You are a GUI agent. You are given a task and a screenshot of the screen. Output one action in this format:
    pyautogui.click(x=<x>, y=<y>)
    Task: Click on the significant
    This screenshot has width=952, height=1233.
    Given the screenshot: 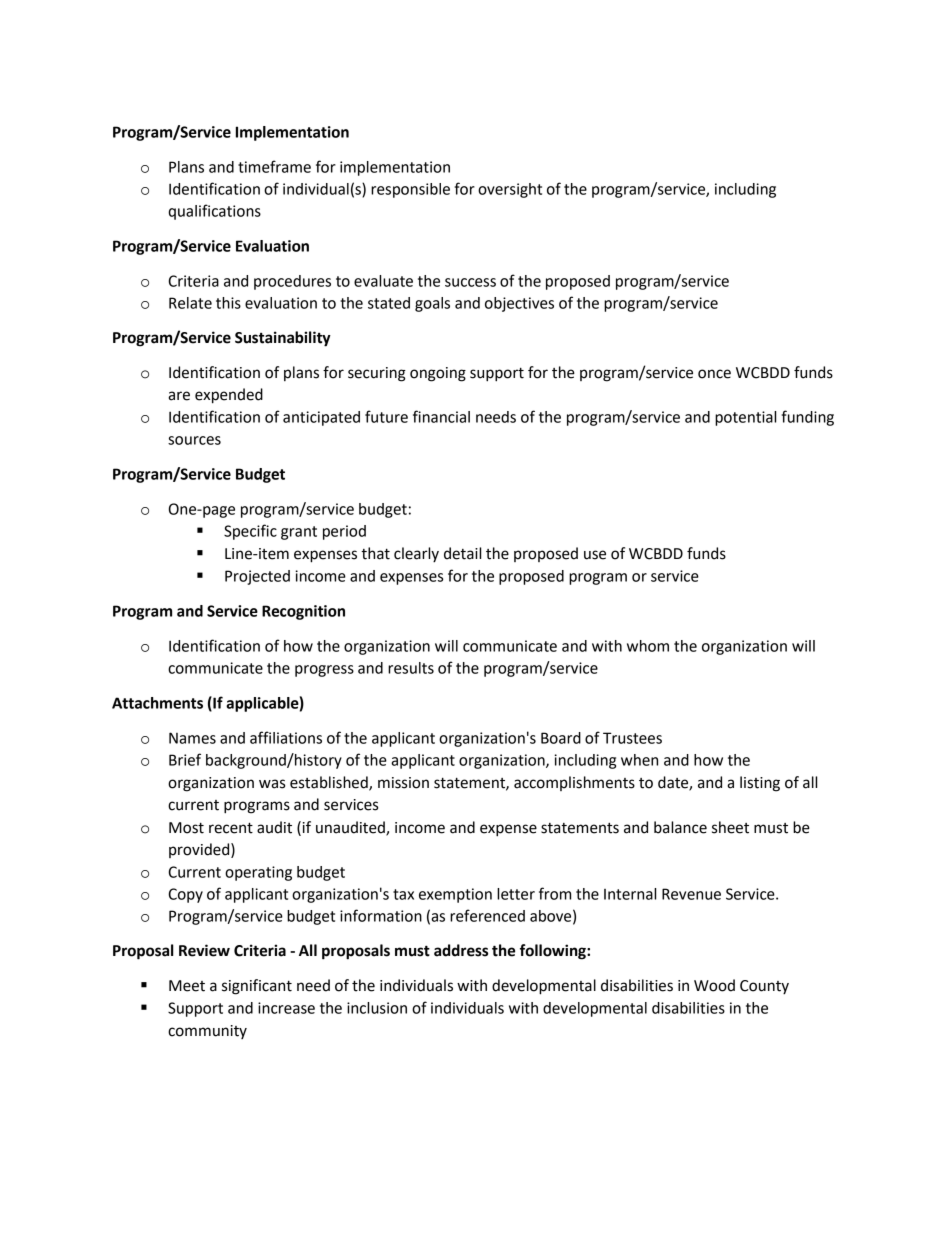 What is the action you would take?
    pyautogui.click(x=257, y=987)
